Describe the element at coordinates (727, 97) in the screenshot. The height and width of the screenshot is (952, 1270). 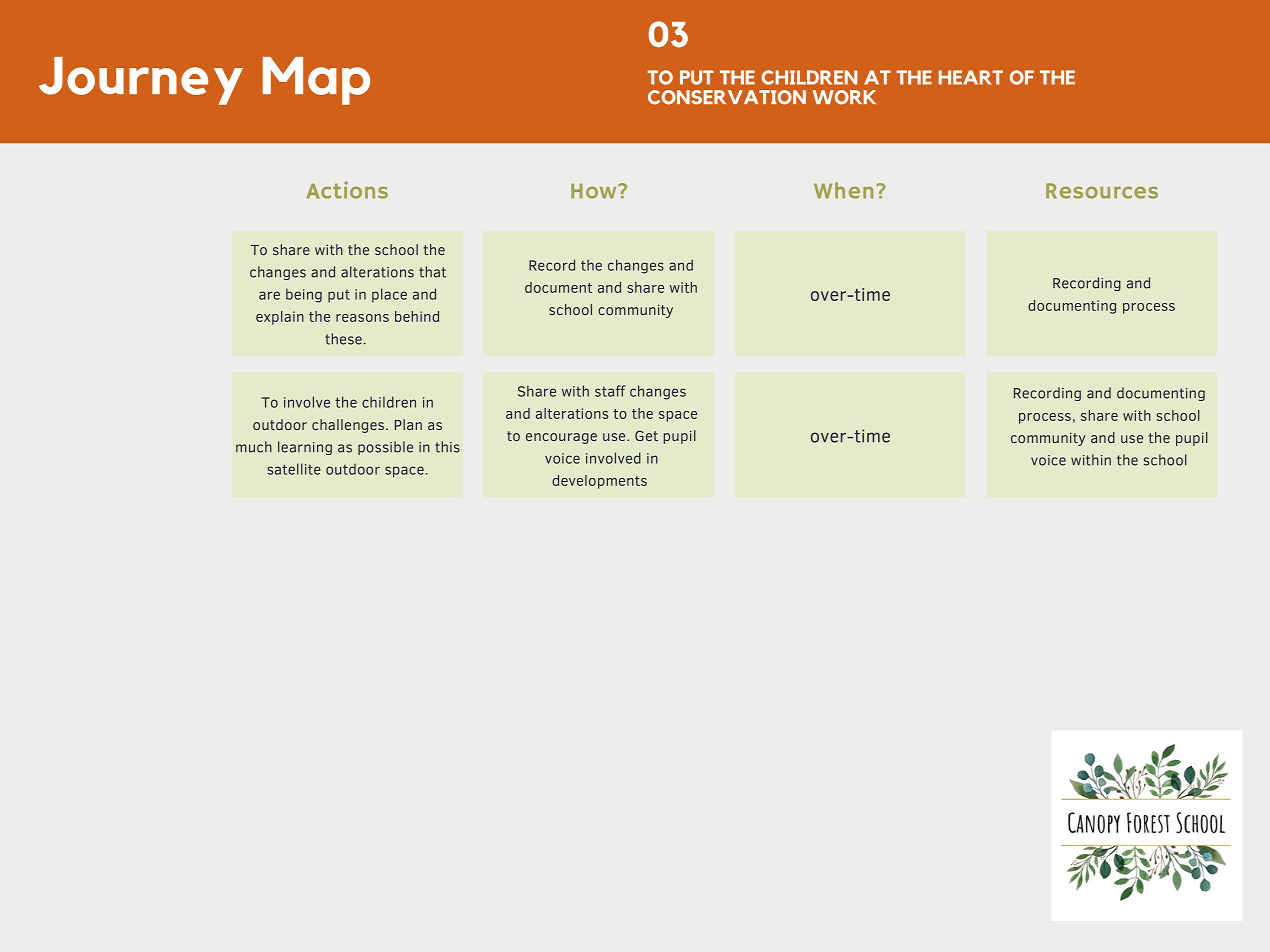
I see `CONSERVATION` at that location.
